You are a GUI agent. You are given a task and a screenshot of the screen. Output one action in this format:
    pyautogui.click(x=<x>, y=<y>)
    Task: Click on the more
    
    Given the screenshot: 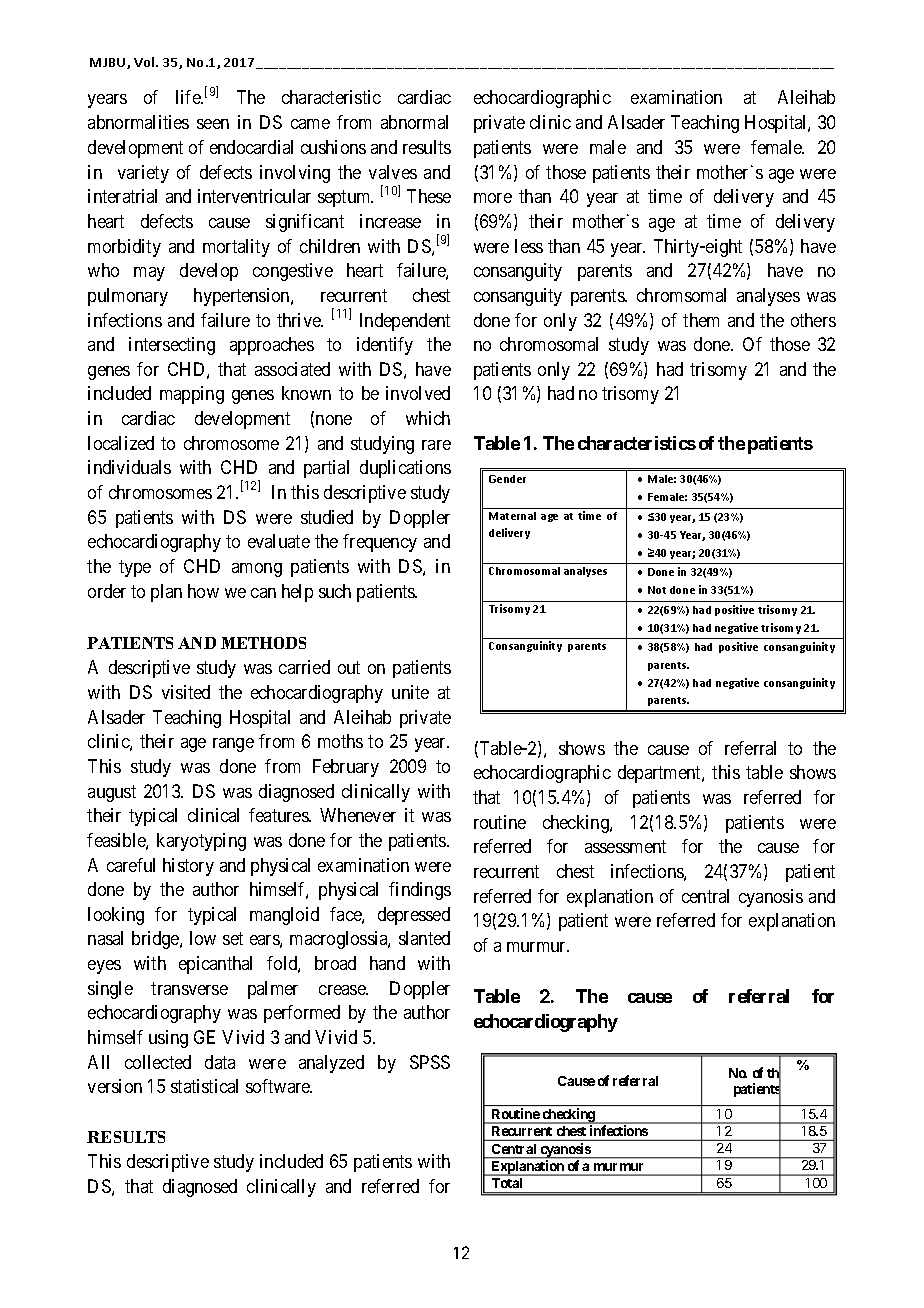 What is the action you would take?
    pyautogui.click(x=493, y=198)
